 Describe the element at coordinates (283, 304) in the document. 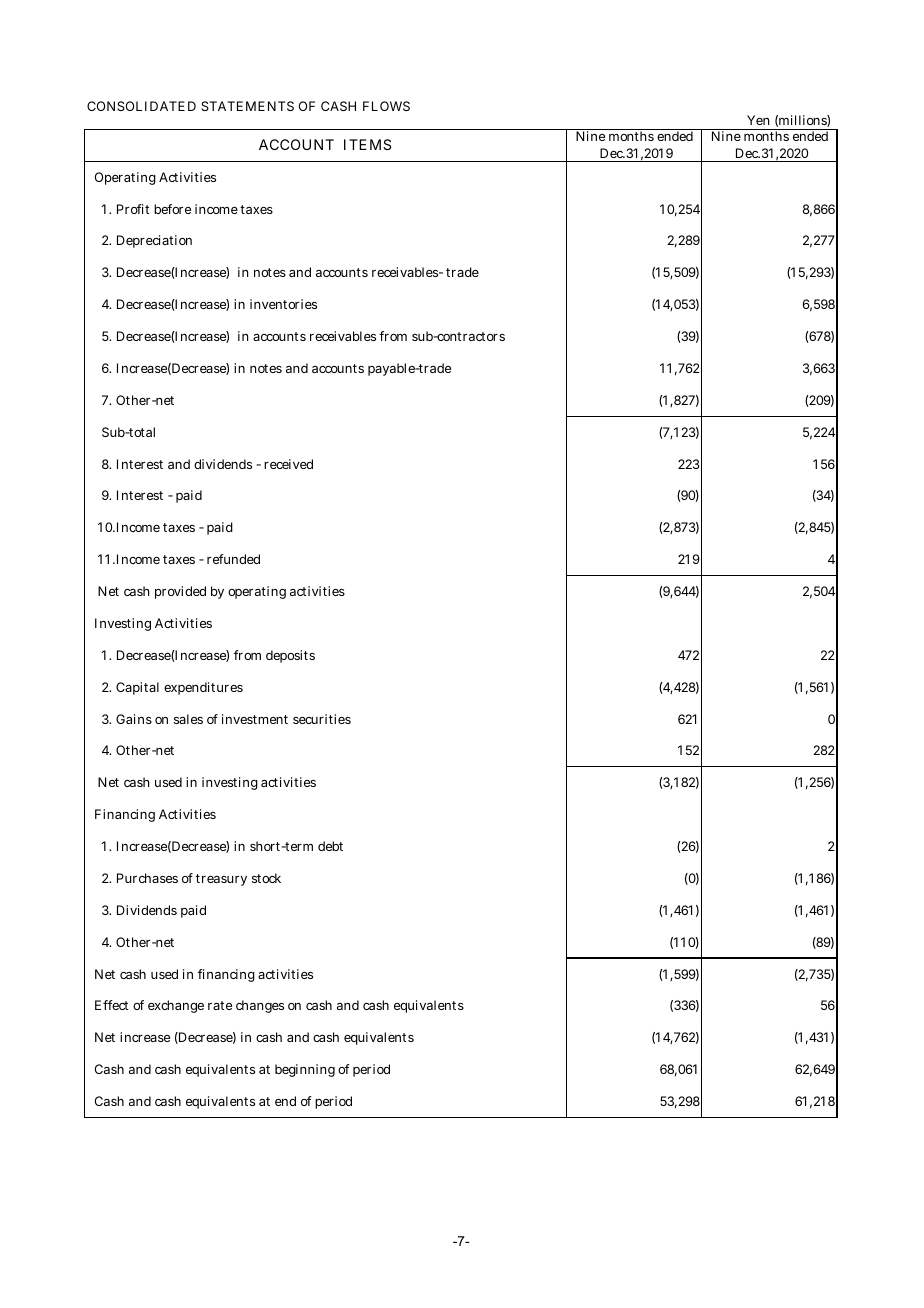

I see `inventories` at that location.
